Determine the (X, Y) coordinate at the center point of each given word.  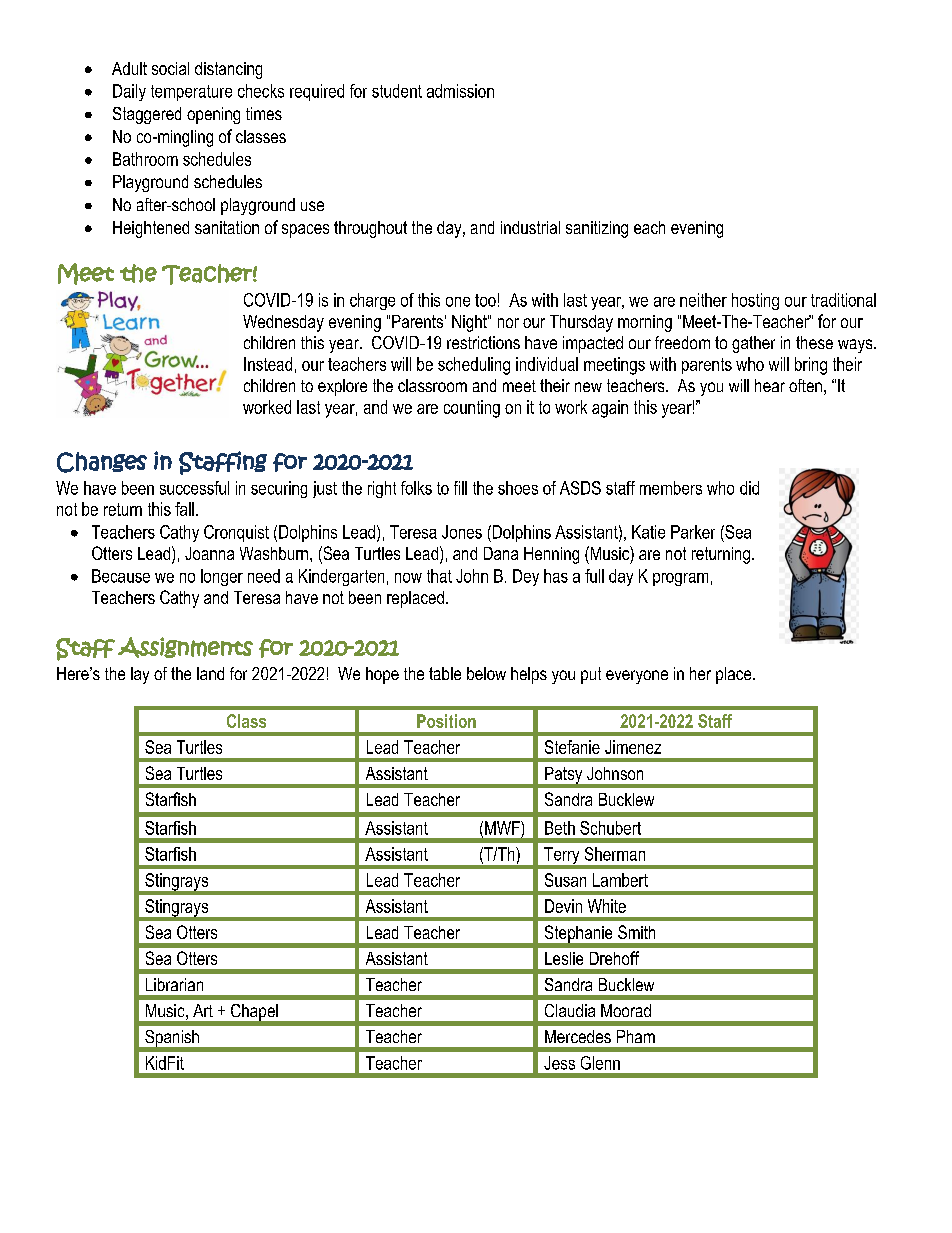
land (210, 673)
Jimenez (633, 747)
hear (770, 385)
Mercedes (578, 1036)
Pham (636, 1036)
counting (472, 409)
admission (460, 91)
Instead (268, 364)
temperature (191, 93)
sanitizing (597, 229)
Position (446, 721)
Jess (559, 1063)
